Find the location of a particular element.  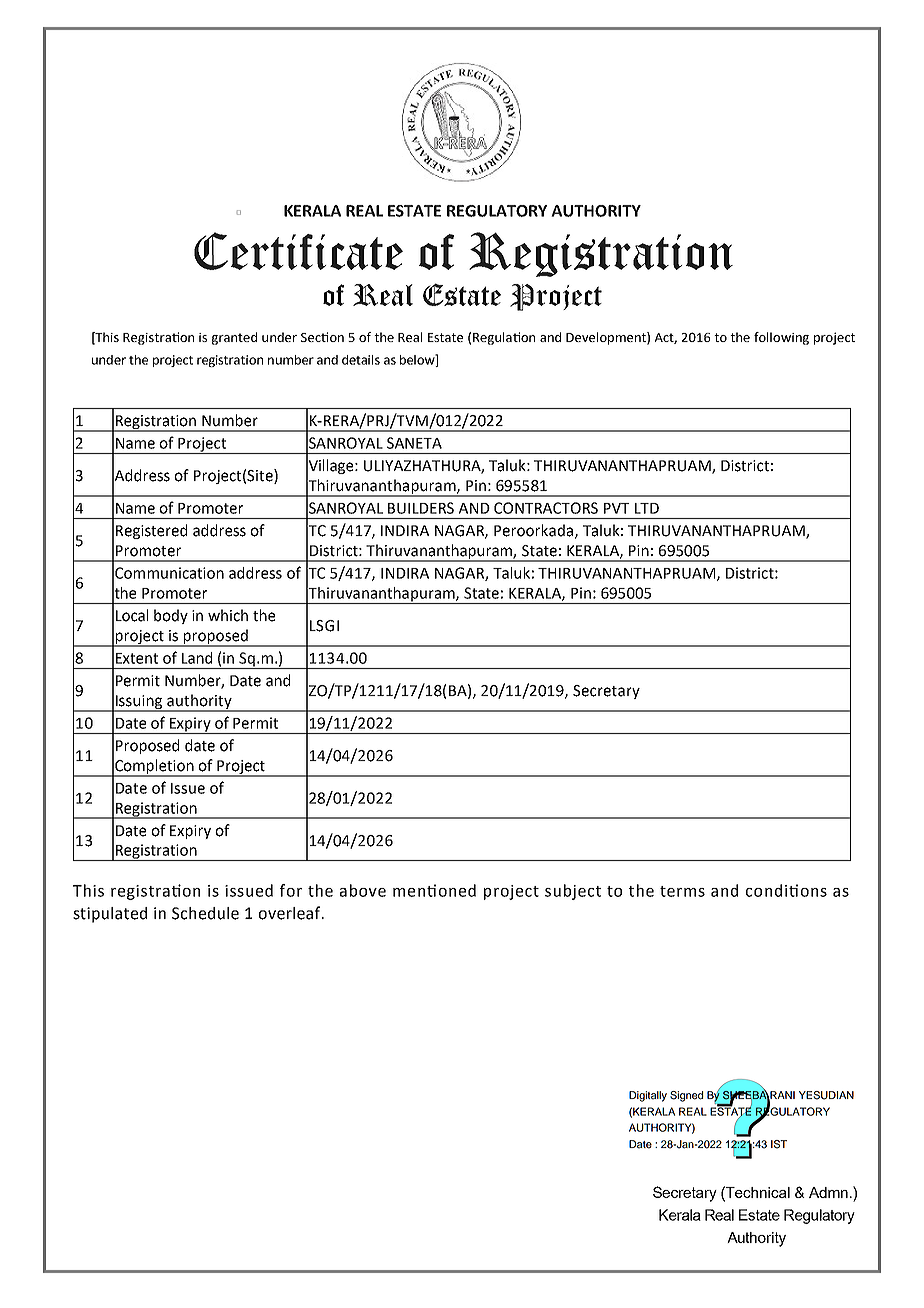

Schedule is located at coordinates (205, 913).
